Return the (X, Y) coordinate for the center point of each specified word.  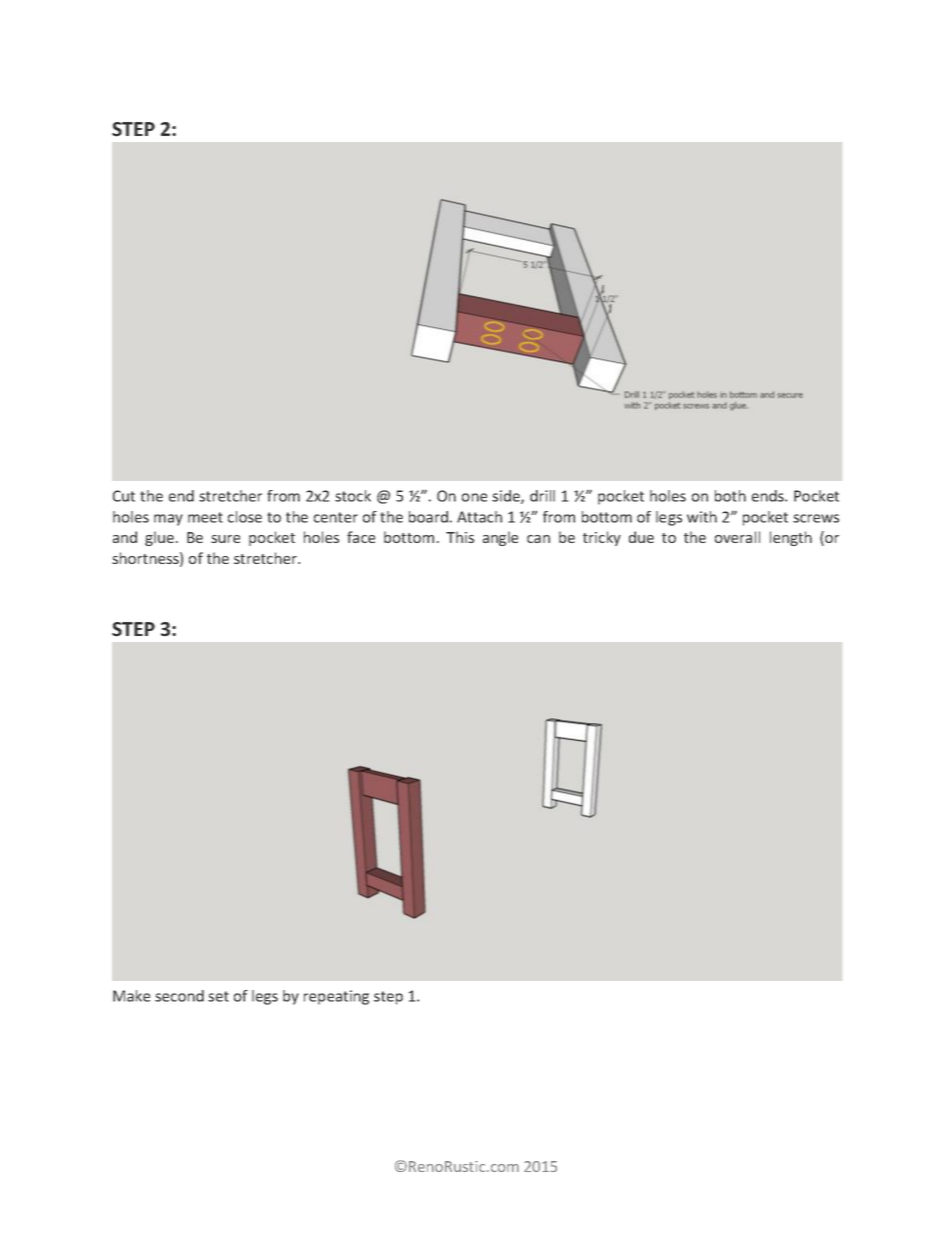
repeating (336, 997)
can (538, 539)
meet (205, 517)
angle (500, 538)
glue (159, 538)
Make (131, 996)
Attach (479, 517)
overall (737, 537)
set (218, 996)
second (179, 996)
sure (225, 539)
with (702, 517)
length (791, 538)
